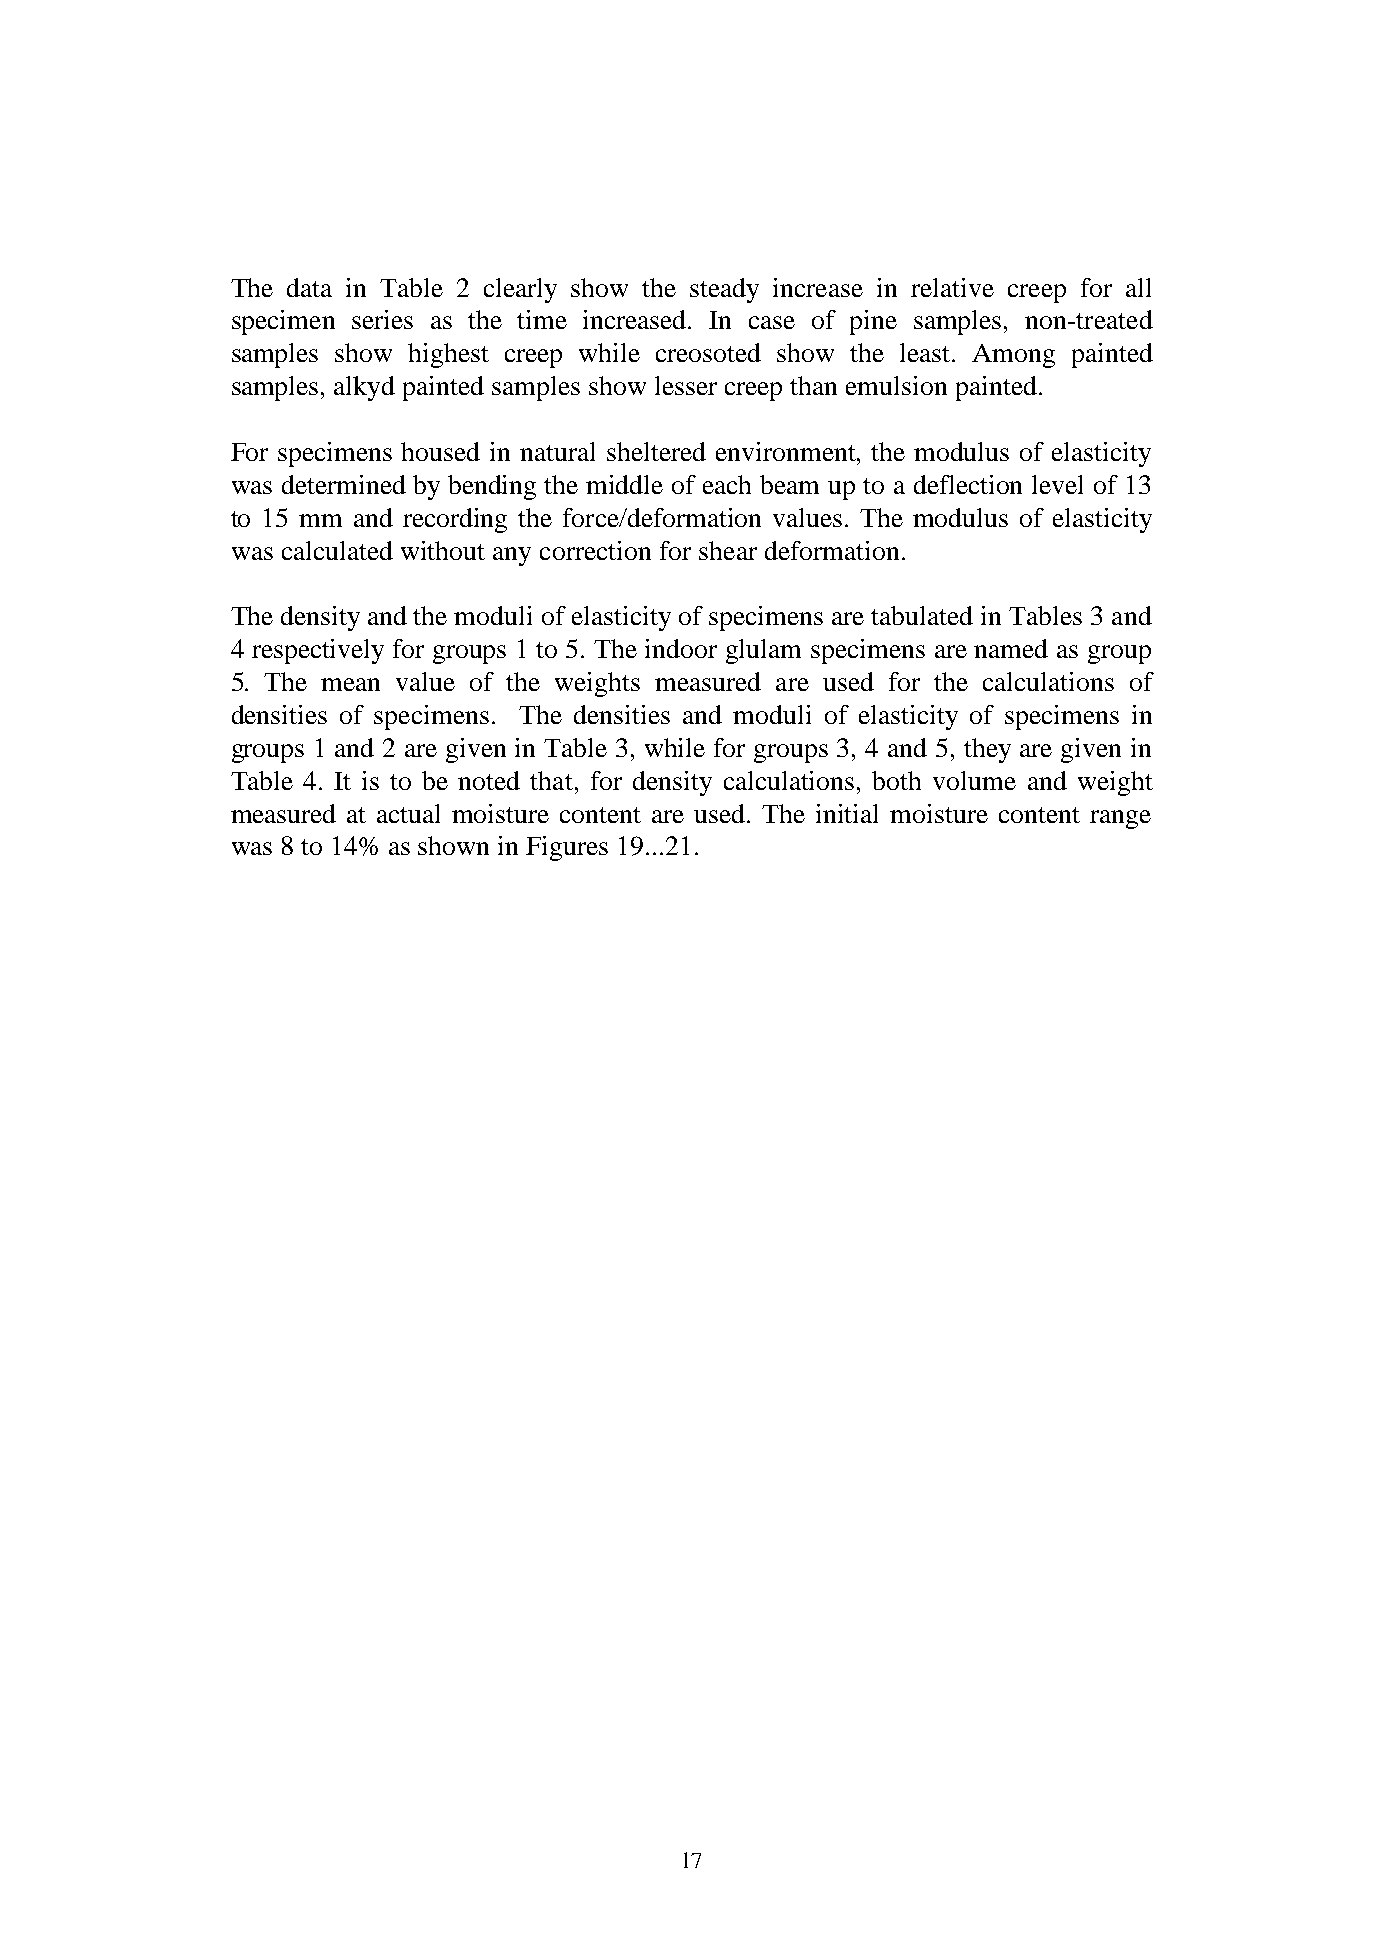  What do you see at coordinates (987, 750) in the page?
I see `they` at bounding box center [987, 750].
